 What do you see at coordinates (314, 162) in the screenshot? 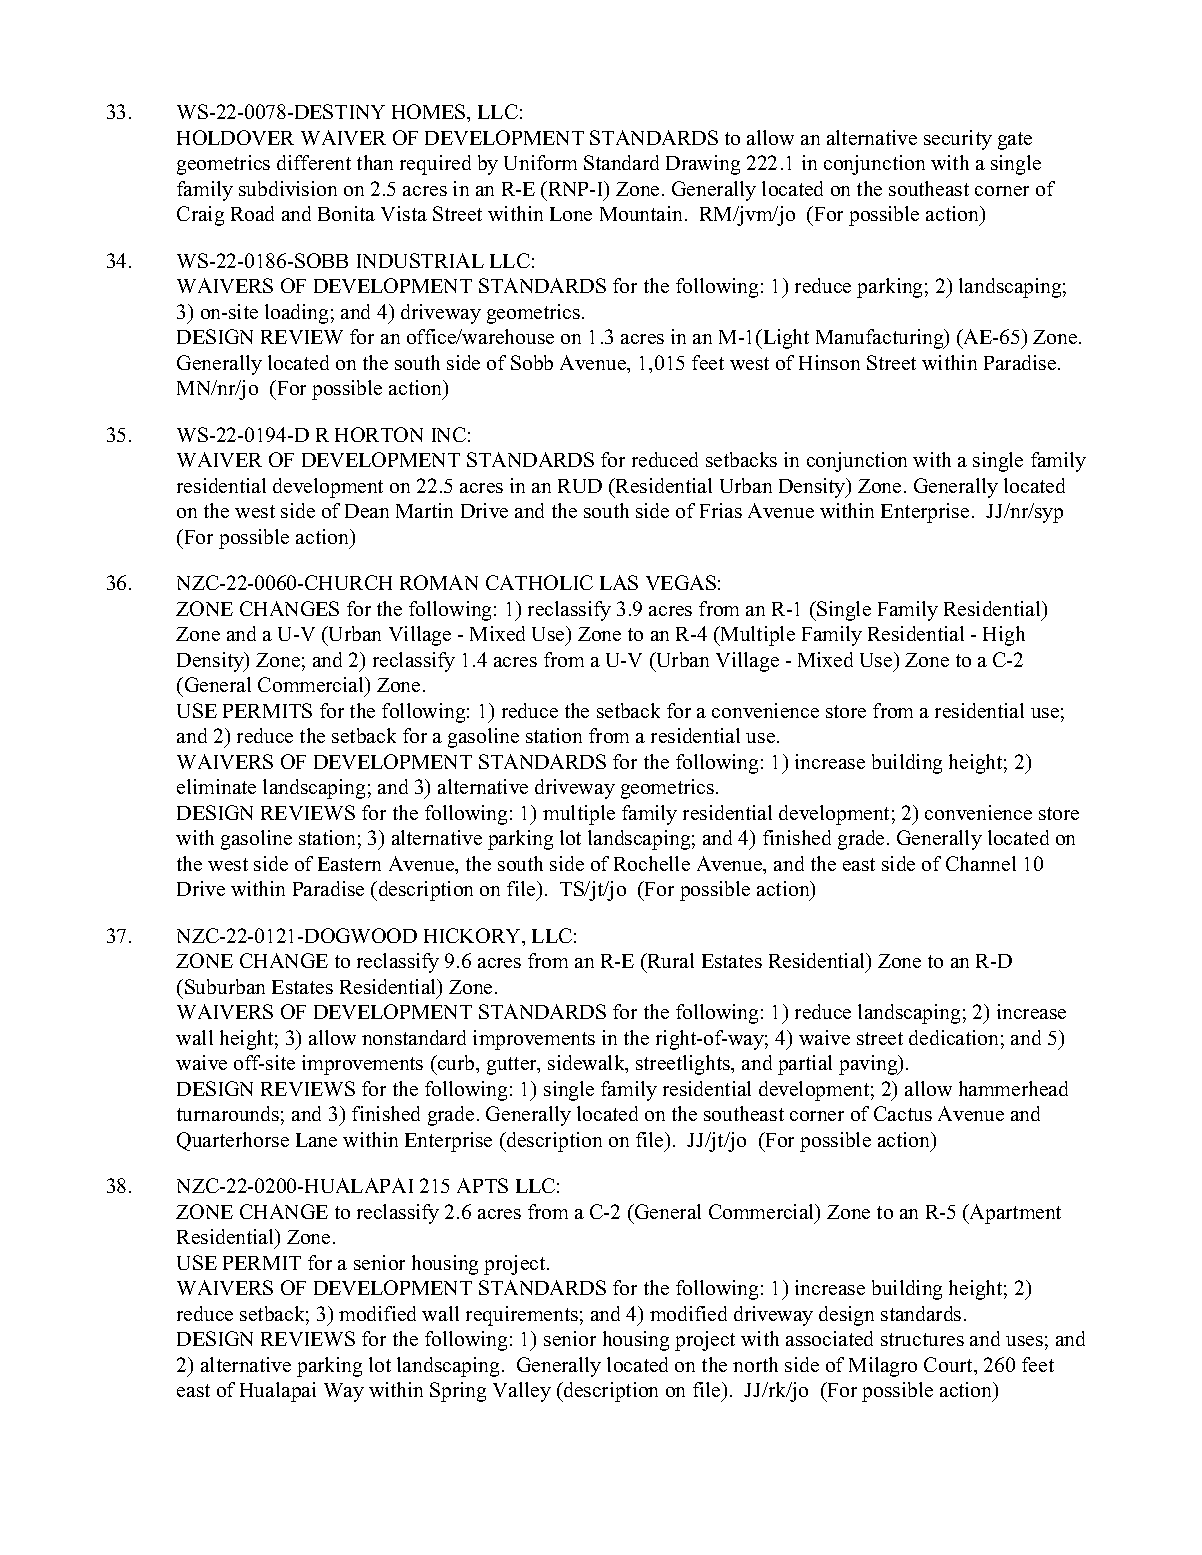
I see `different` at bounding box center [314, 162].
